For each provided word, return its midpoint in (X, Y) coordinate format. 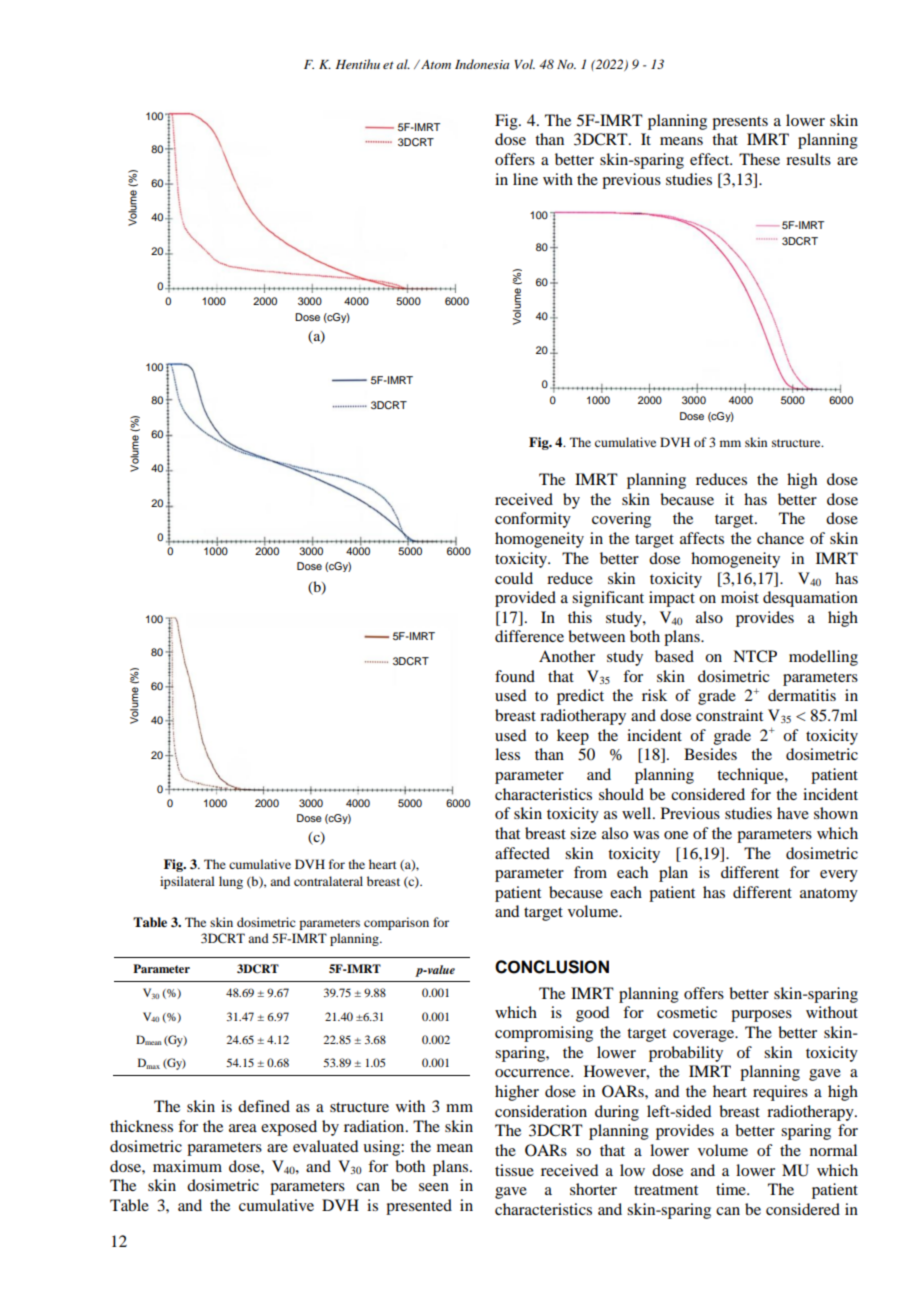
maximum (187, 1166)
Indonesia (482, 64)
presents (740, 123)
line (525, 179)
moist (740, 597)
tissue (514, 1170)
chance (780, 538)
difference (529, 636)
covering (621, 520)
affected (522, 853)
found (515, 676)
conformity (533, 520)
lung (231, 882)
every (839, 876)
